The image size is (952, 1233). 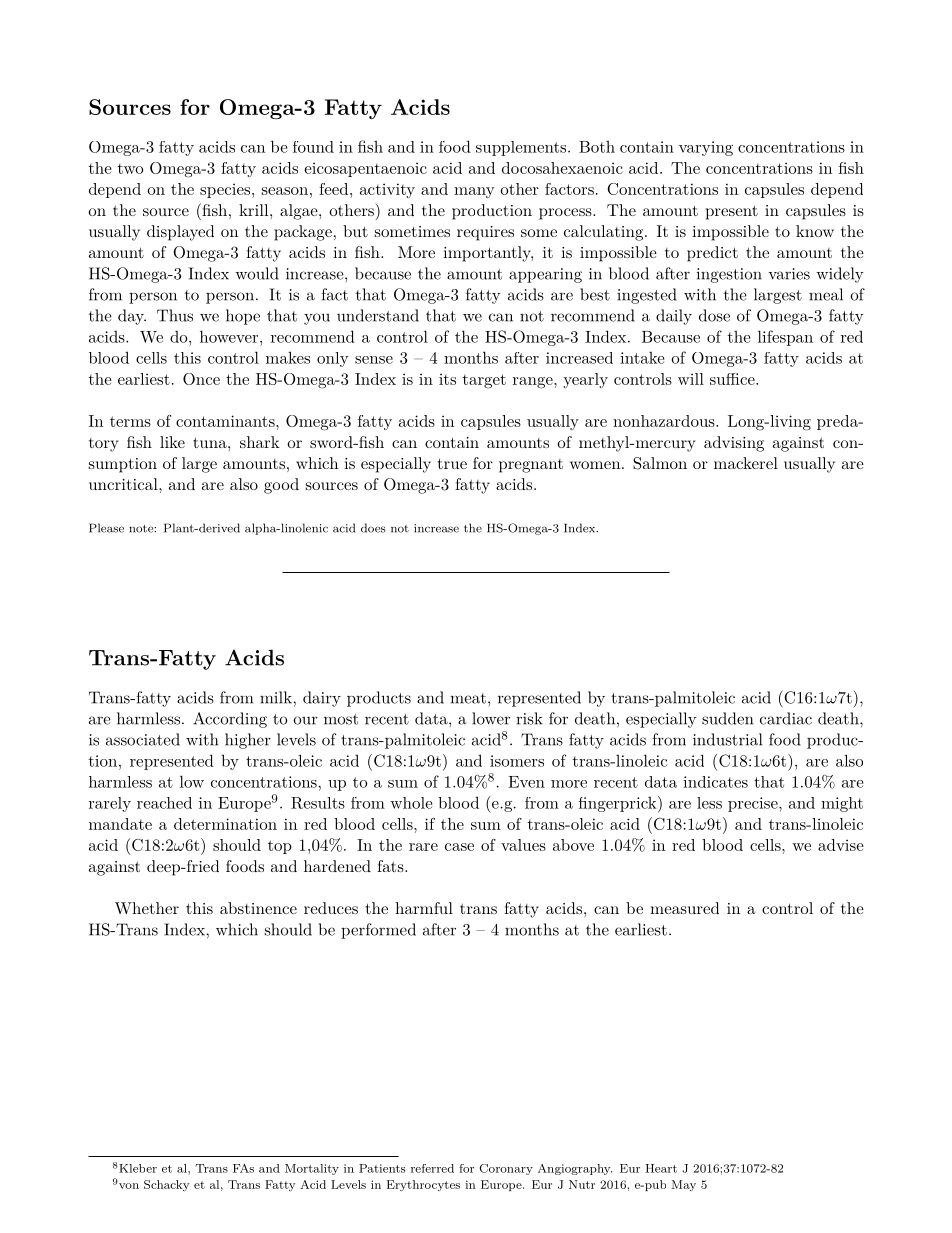 What do you see at coordinates (734, 444) in the screenshot?
I see `advising` at bounding box center [734, 444].
